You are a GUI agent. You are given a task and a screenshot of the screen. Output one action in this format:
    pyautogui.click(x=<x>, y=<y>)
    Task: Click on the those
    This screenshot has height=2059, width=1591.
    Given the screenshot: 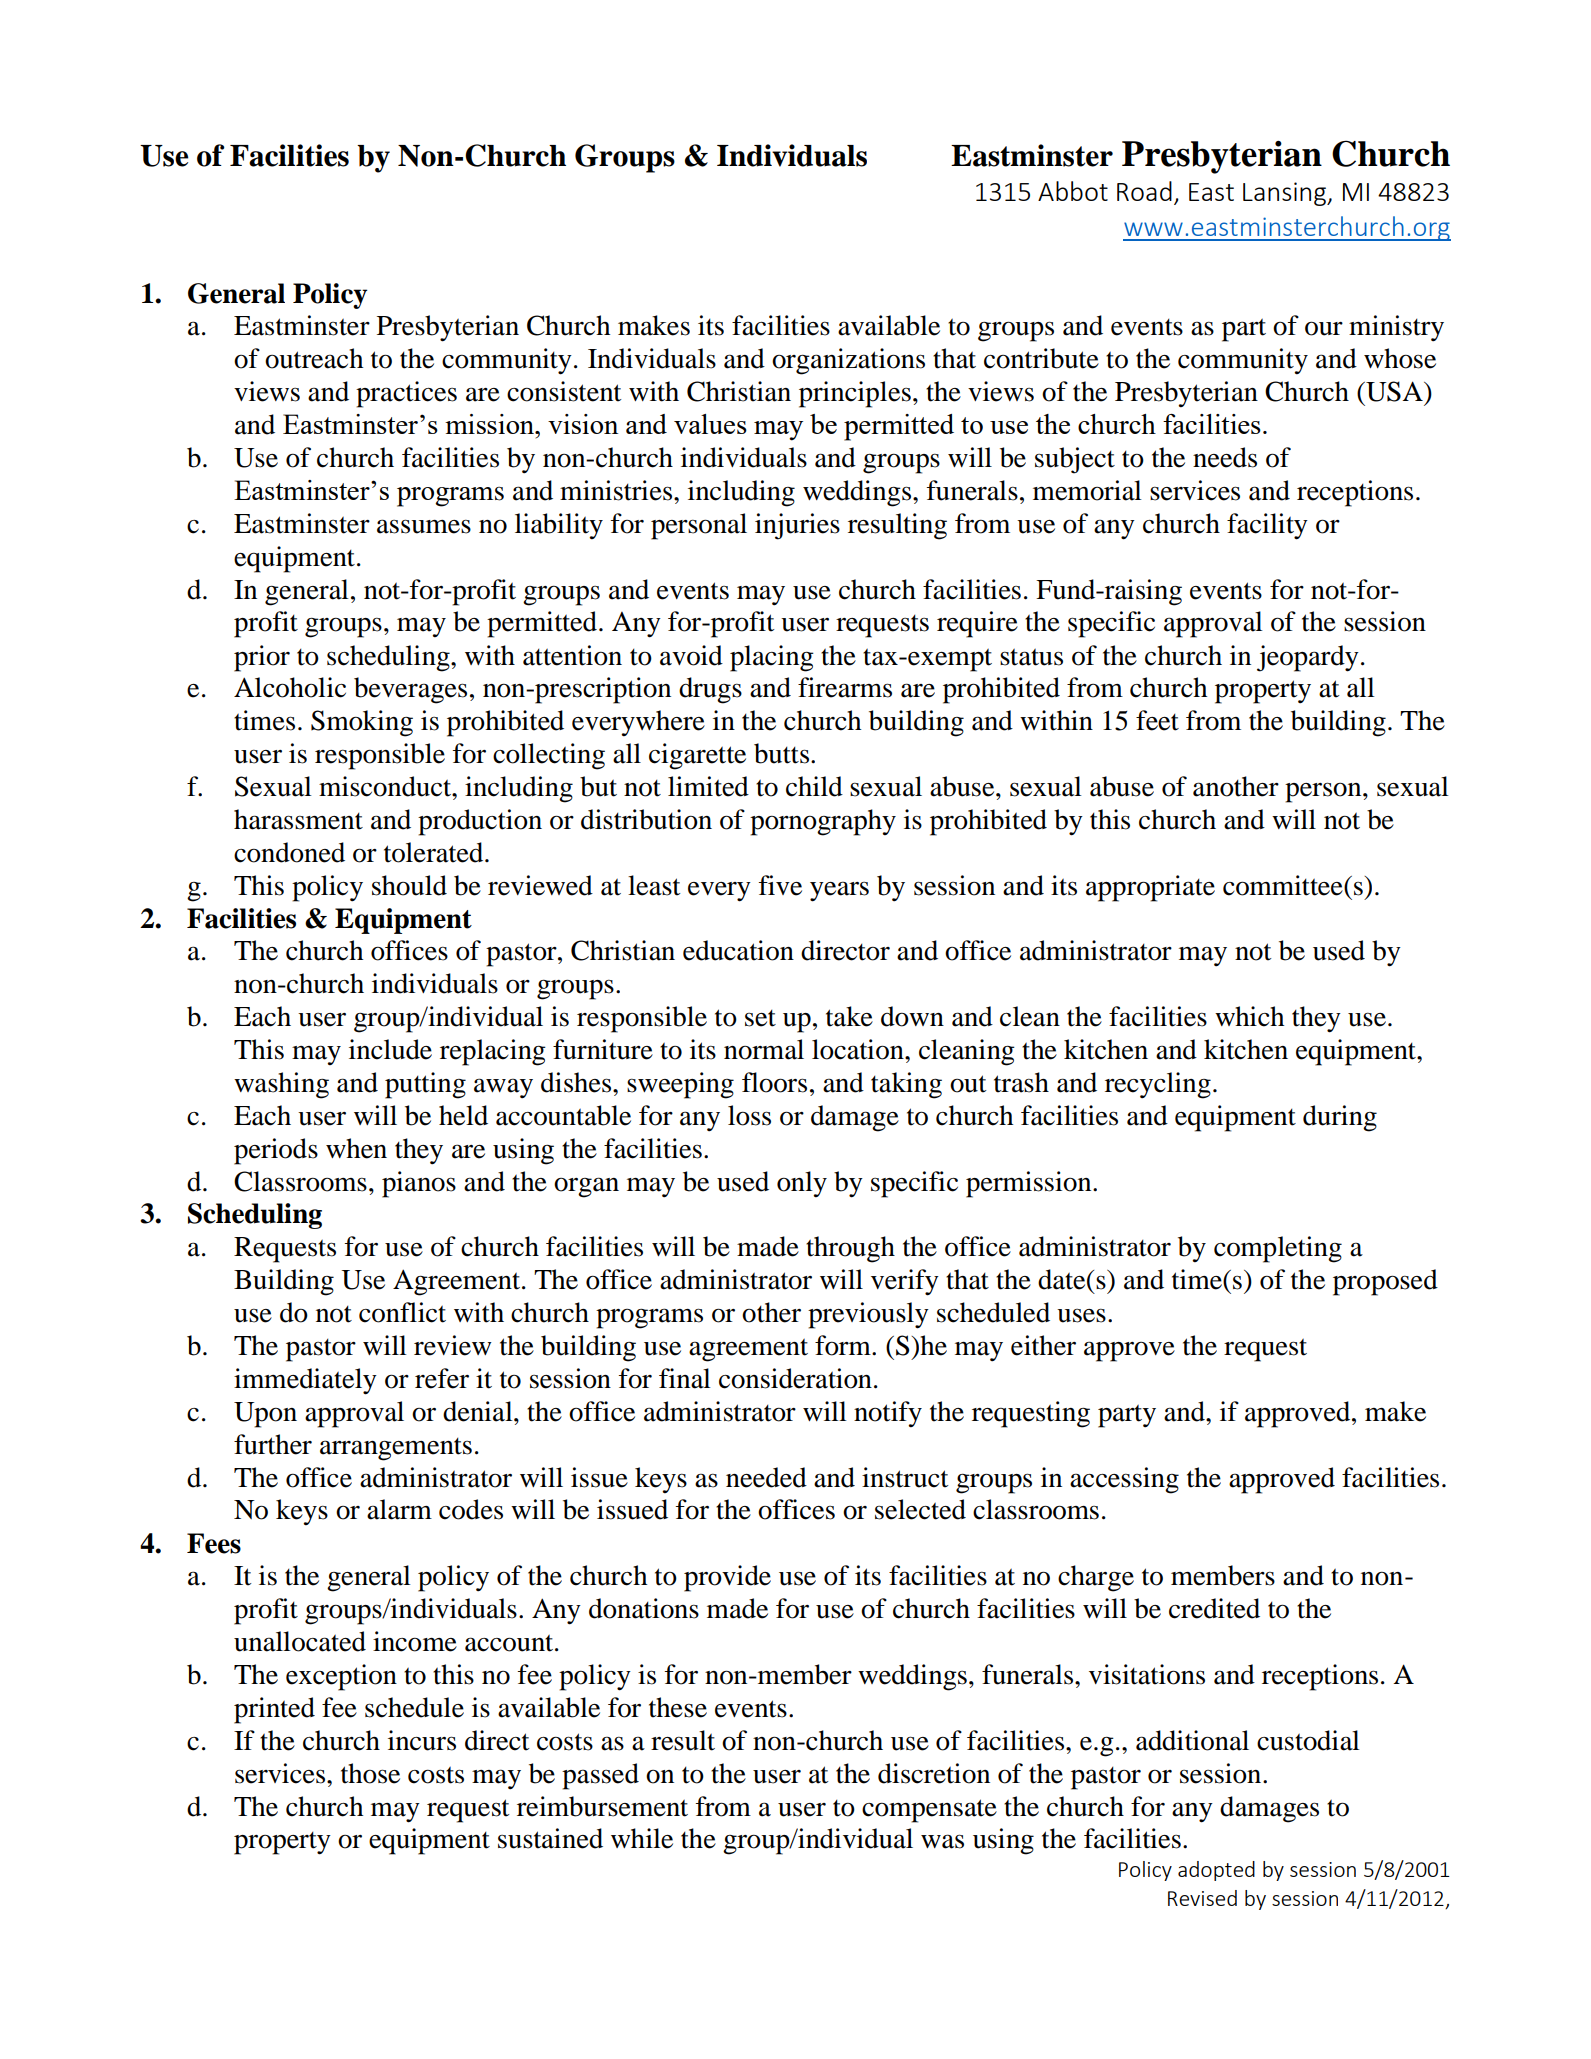 What is the action you would take?
    pyautogui.click(x=370, y=1773)
